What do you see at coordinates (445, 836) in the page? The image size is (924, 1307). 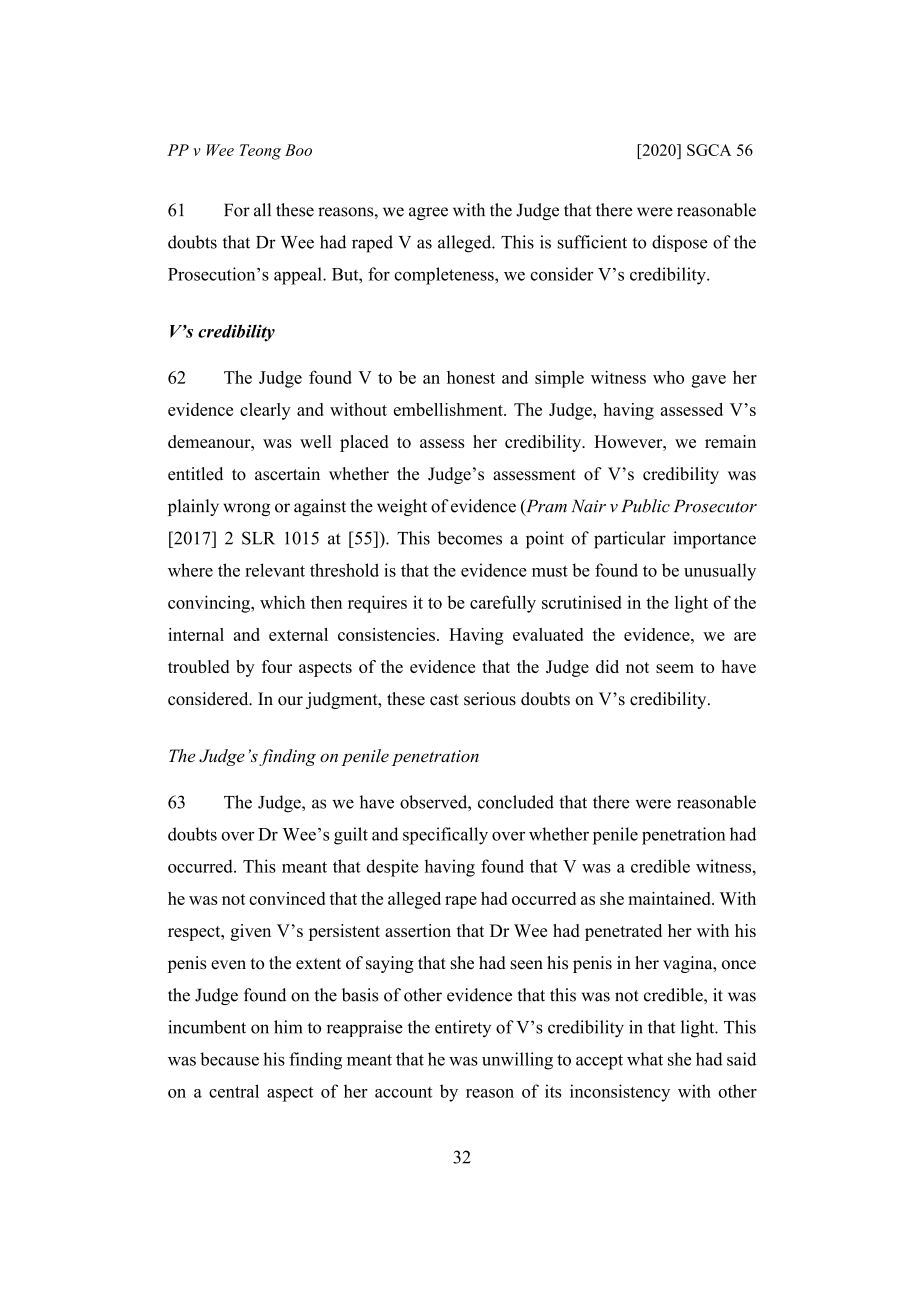 I see `specifically` at bounding box center [445, 836].
